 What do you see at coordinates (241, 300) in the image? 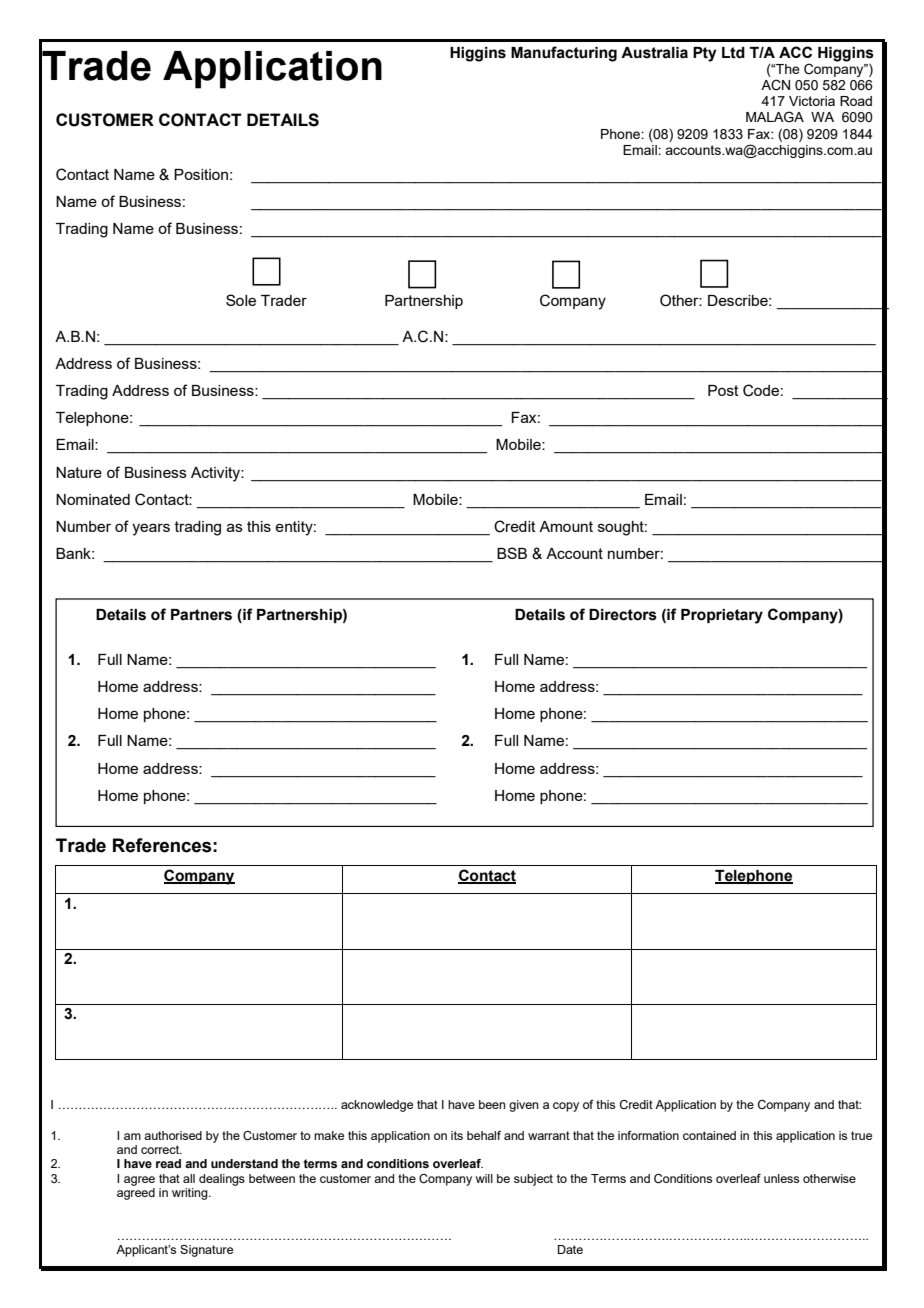
I see `Sole` at bounding box center [241, 300].
